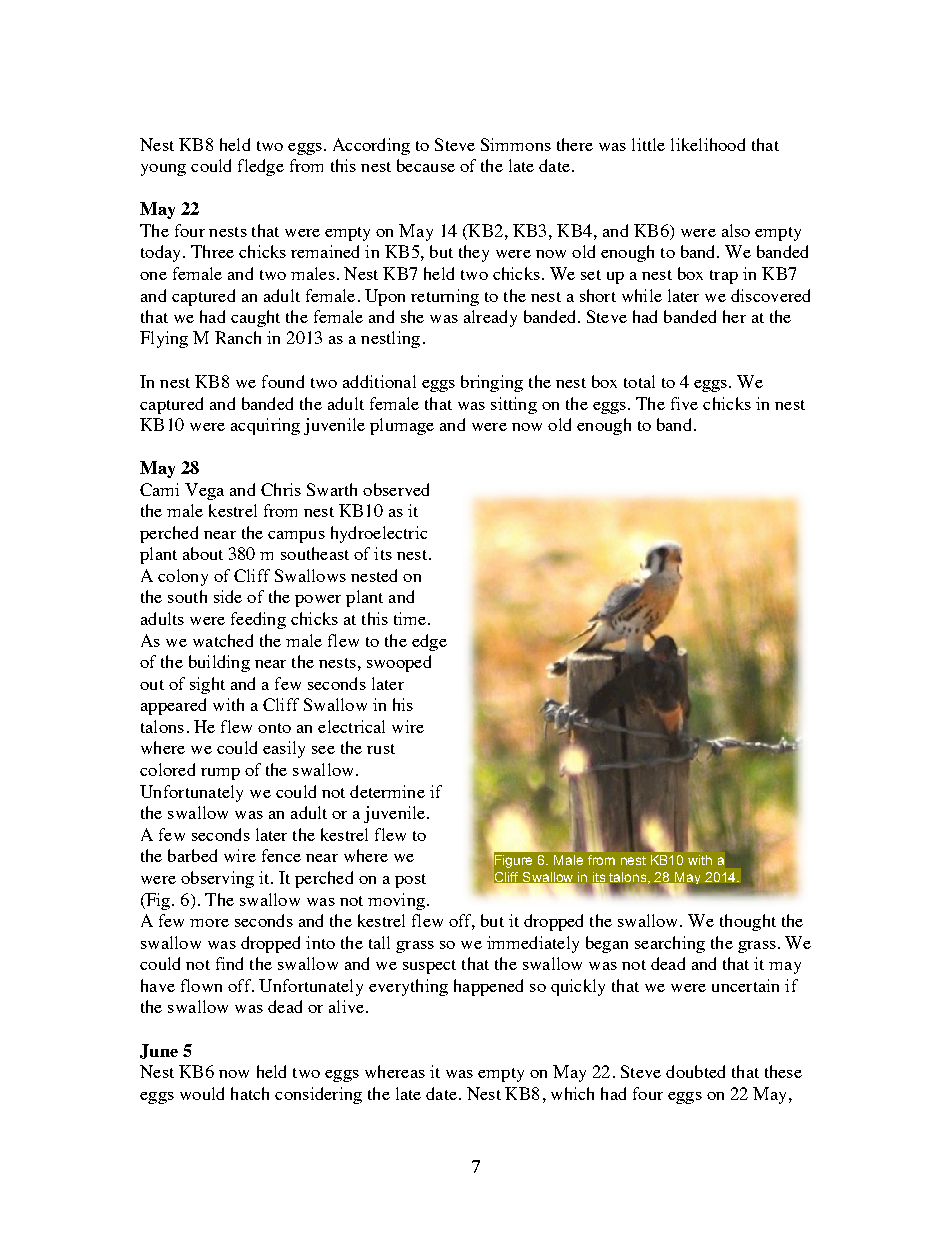  What do you see at coordinates (192, 855) in the document?
I see `barbed` at bounding box center [192, 855].
